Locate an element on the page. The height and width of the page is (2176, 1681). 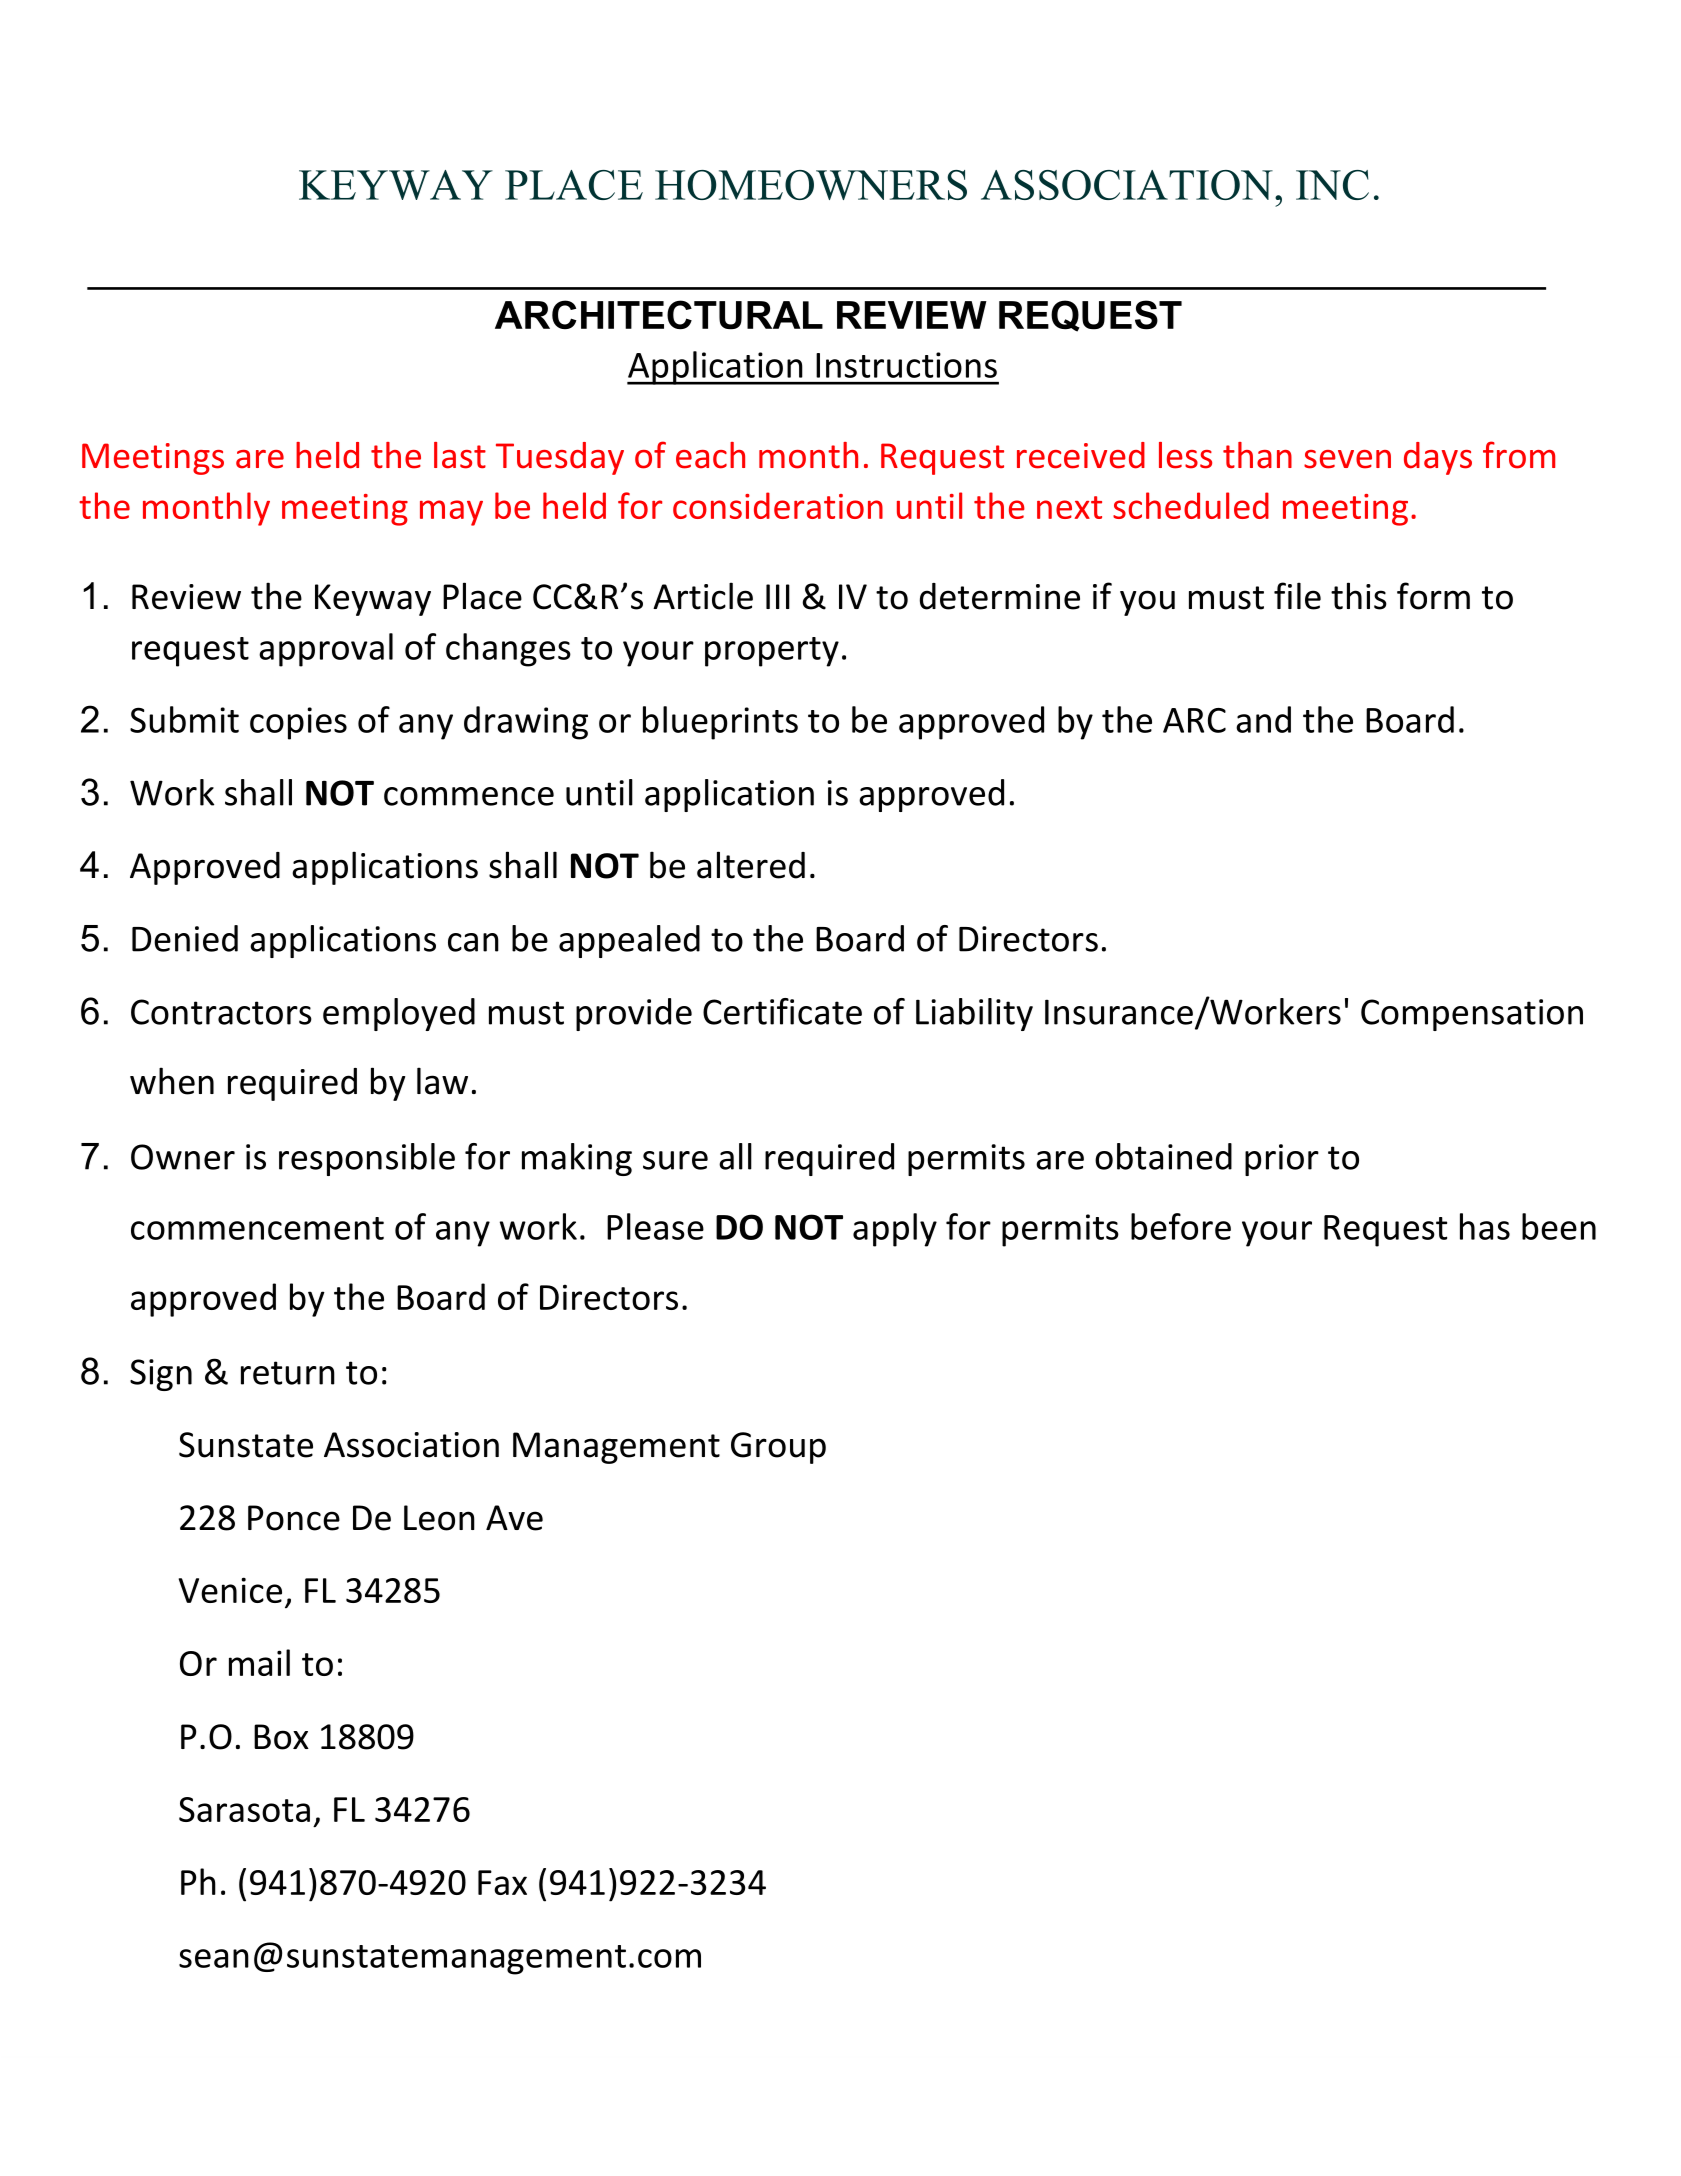
INC is located at coordinates (1332, 185).
